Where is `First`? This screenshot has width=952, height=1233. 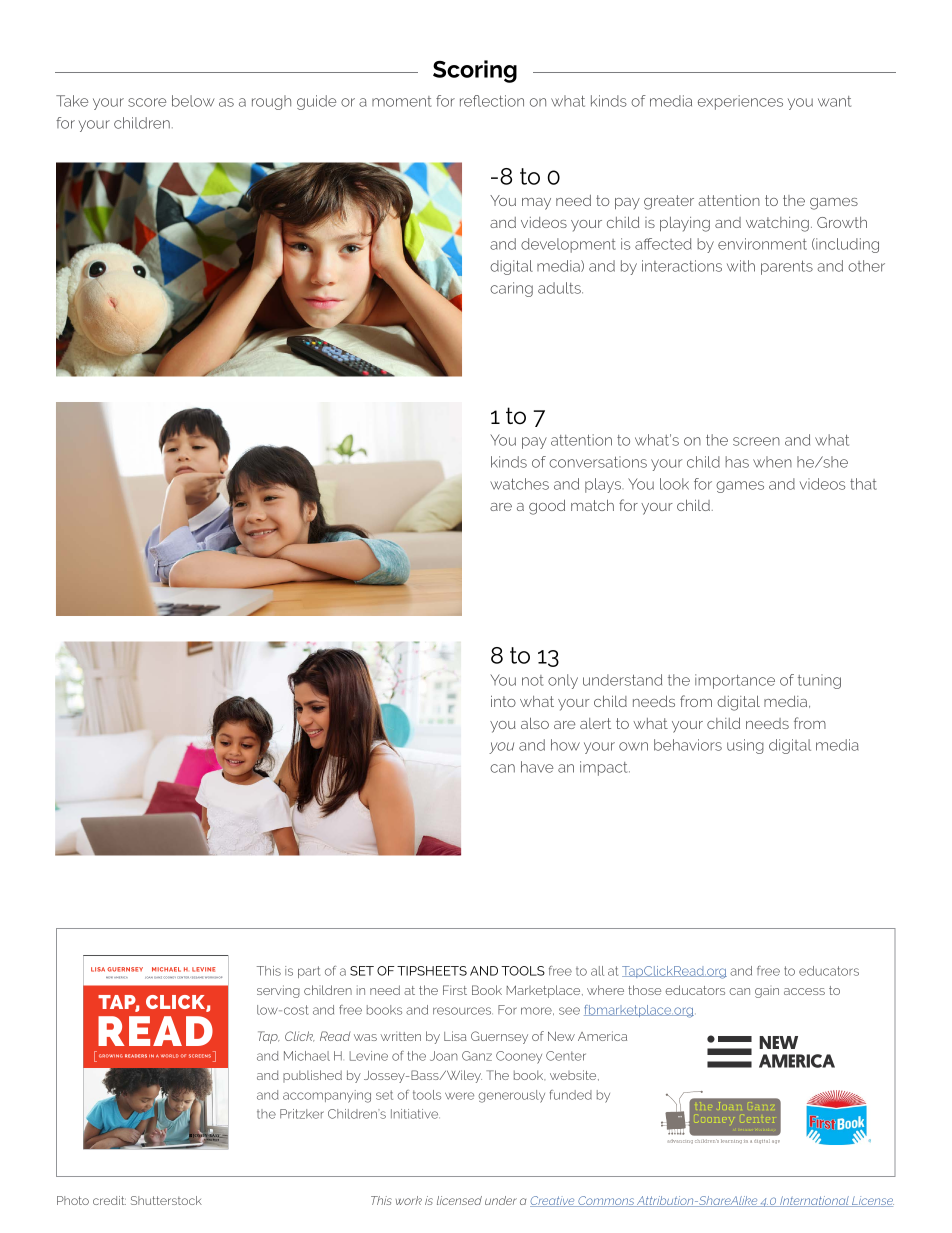
First is located at coordinates (455, 990).
